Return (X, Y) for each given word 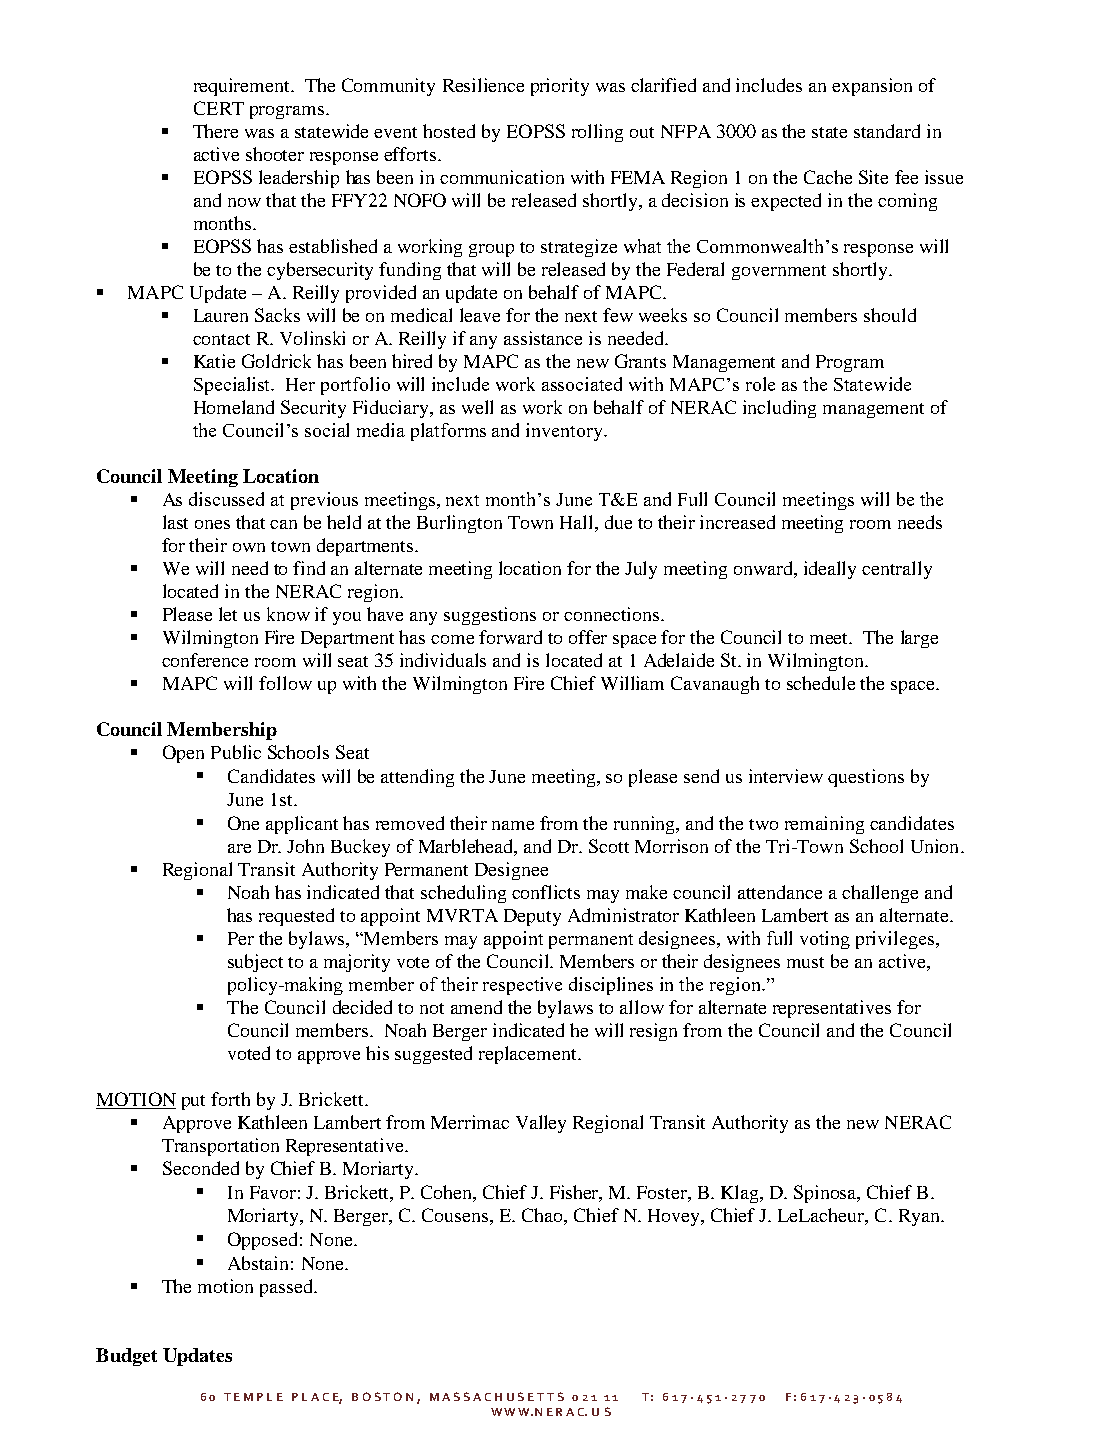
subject (255, 963)
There (215, 131)
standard (887, 131)
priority (560, 87)
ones (212, 524)
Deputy (532, 917)
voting (825, 940)
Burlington (459, 524)
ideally (830, 570)
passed (288, 1288)
